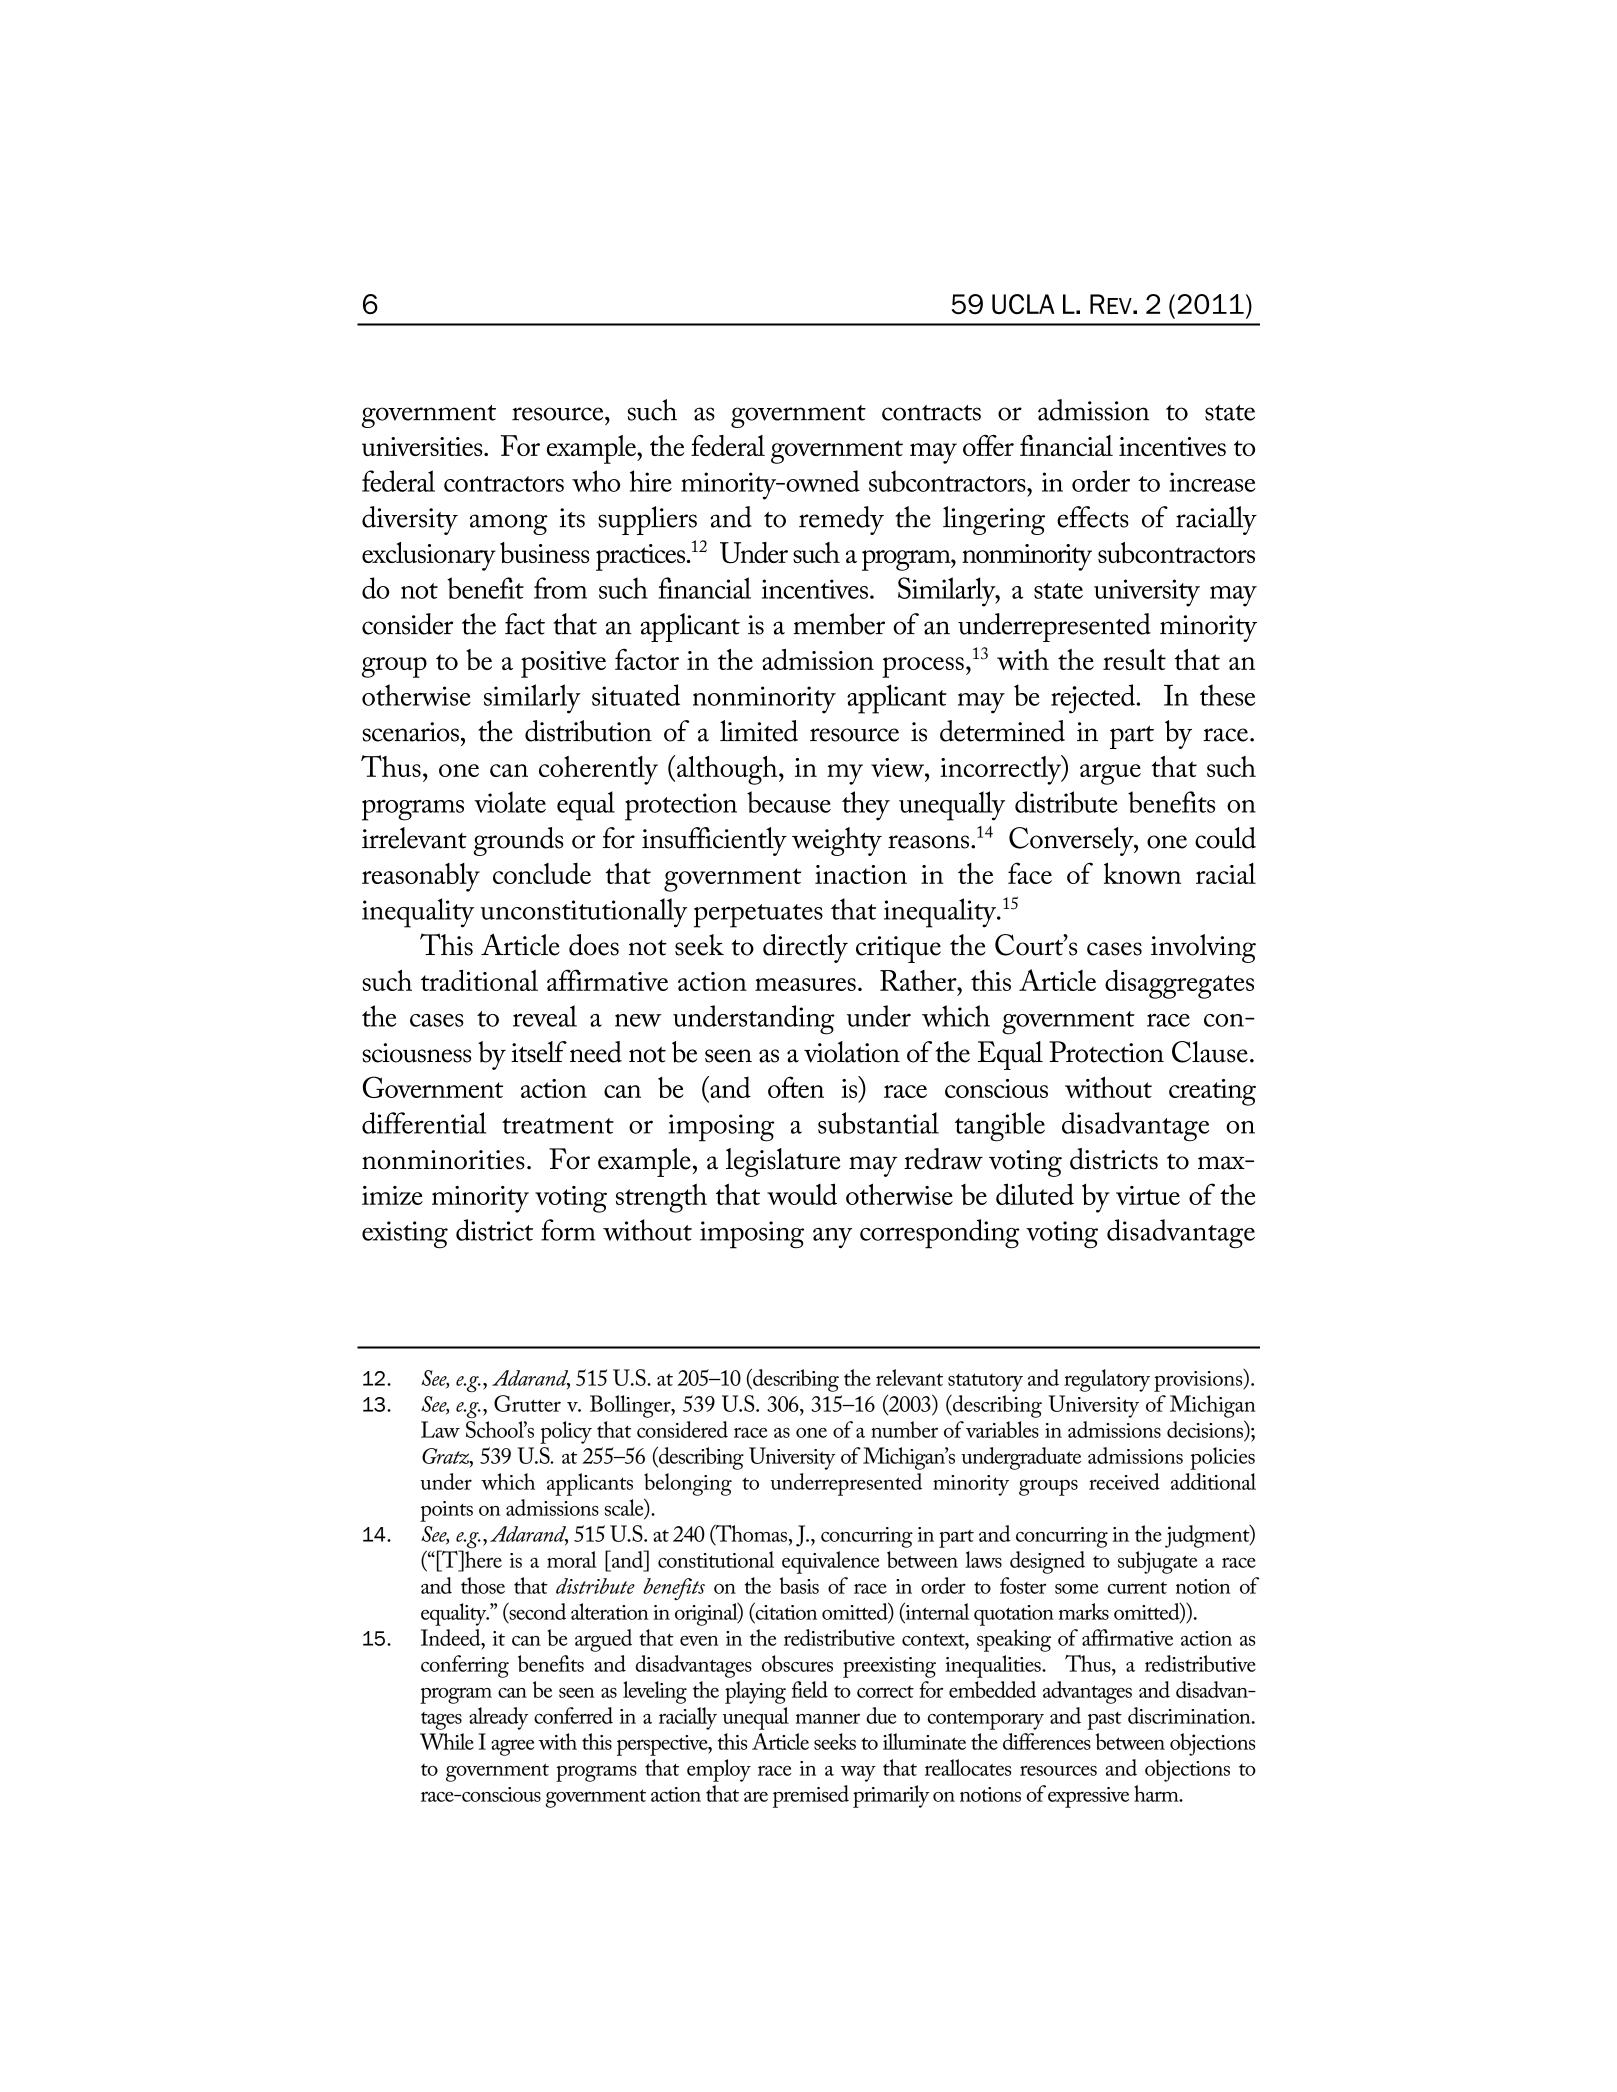 The width and height of the screenshot is (1617, 2092). Describe the element at coordinates (510, 802) in the screenshot. I see `violate` at that location.
